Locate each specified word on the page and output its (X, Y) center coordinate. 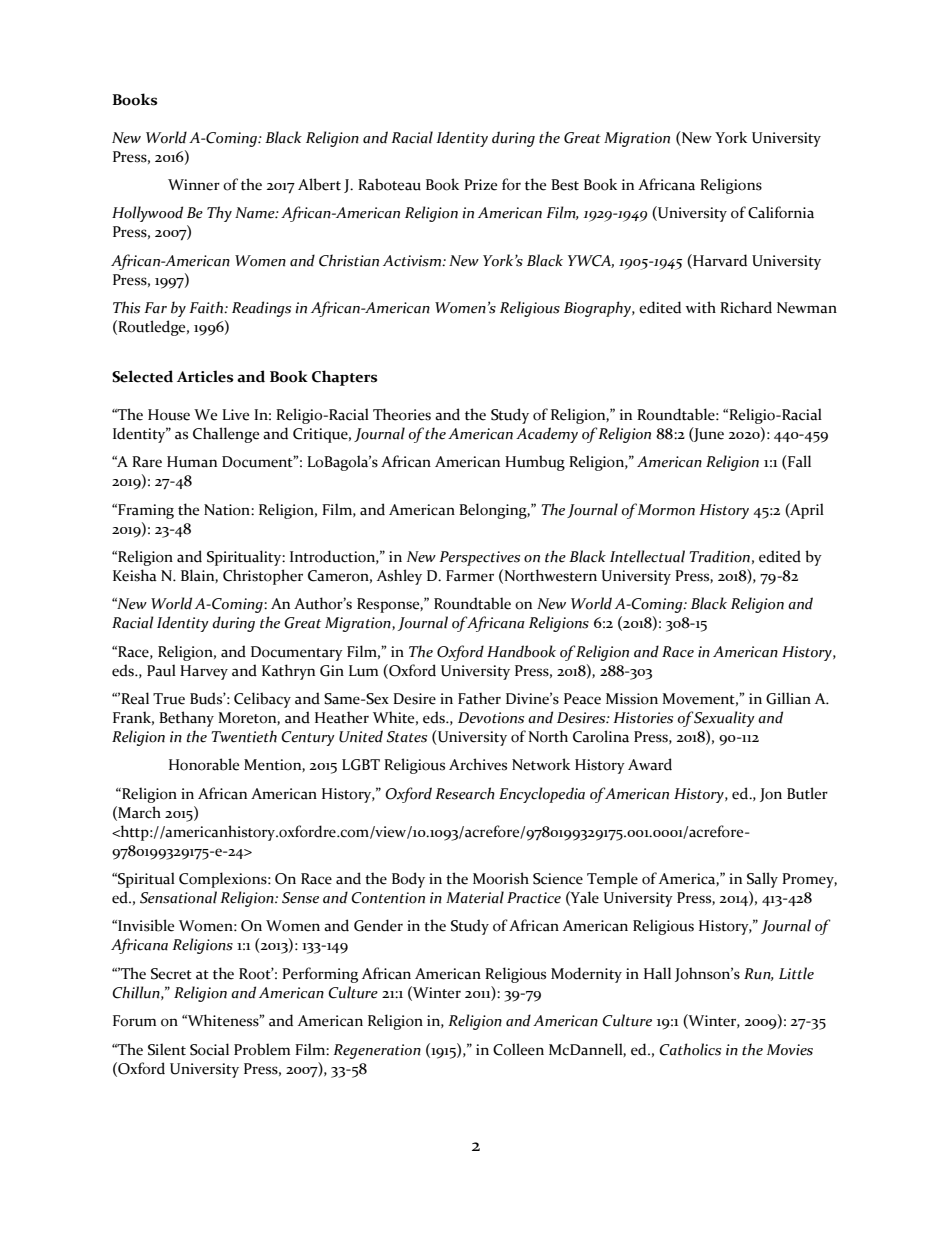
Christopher (263, 577)
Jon (771, 795)
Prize (480, 185)
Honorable (204, 764)
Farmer (470, 576)
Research (465, 793)
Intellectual (647, 556)
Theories (402, 414)
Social (209, 1049)
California (781, 212)
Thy (219, 214)
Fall (798, 462)
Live (235, 415)
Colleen (518, 1049)
